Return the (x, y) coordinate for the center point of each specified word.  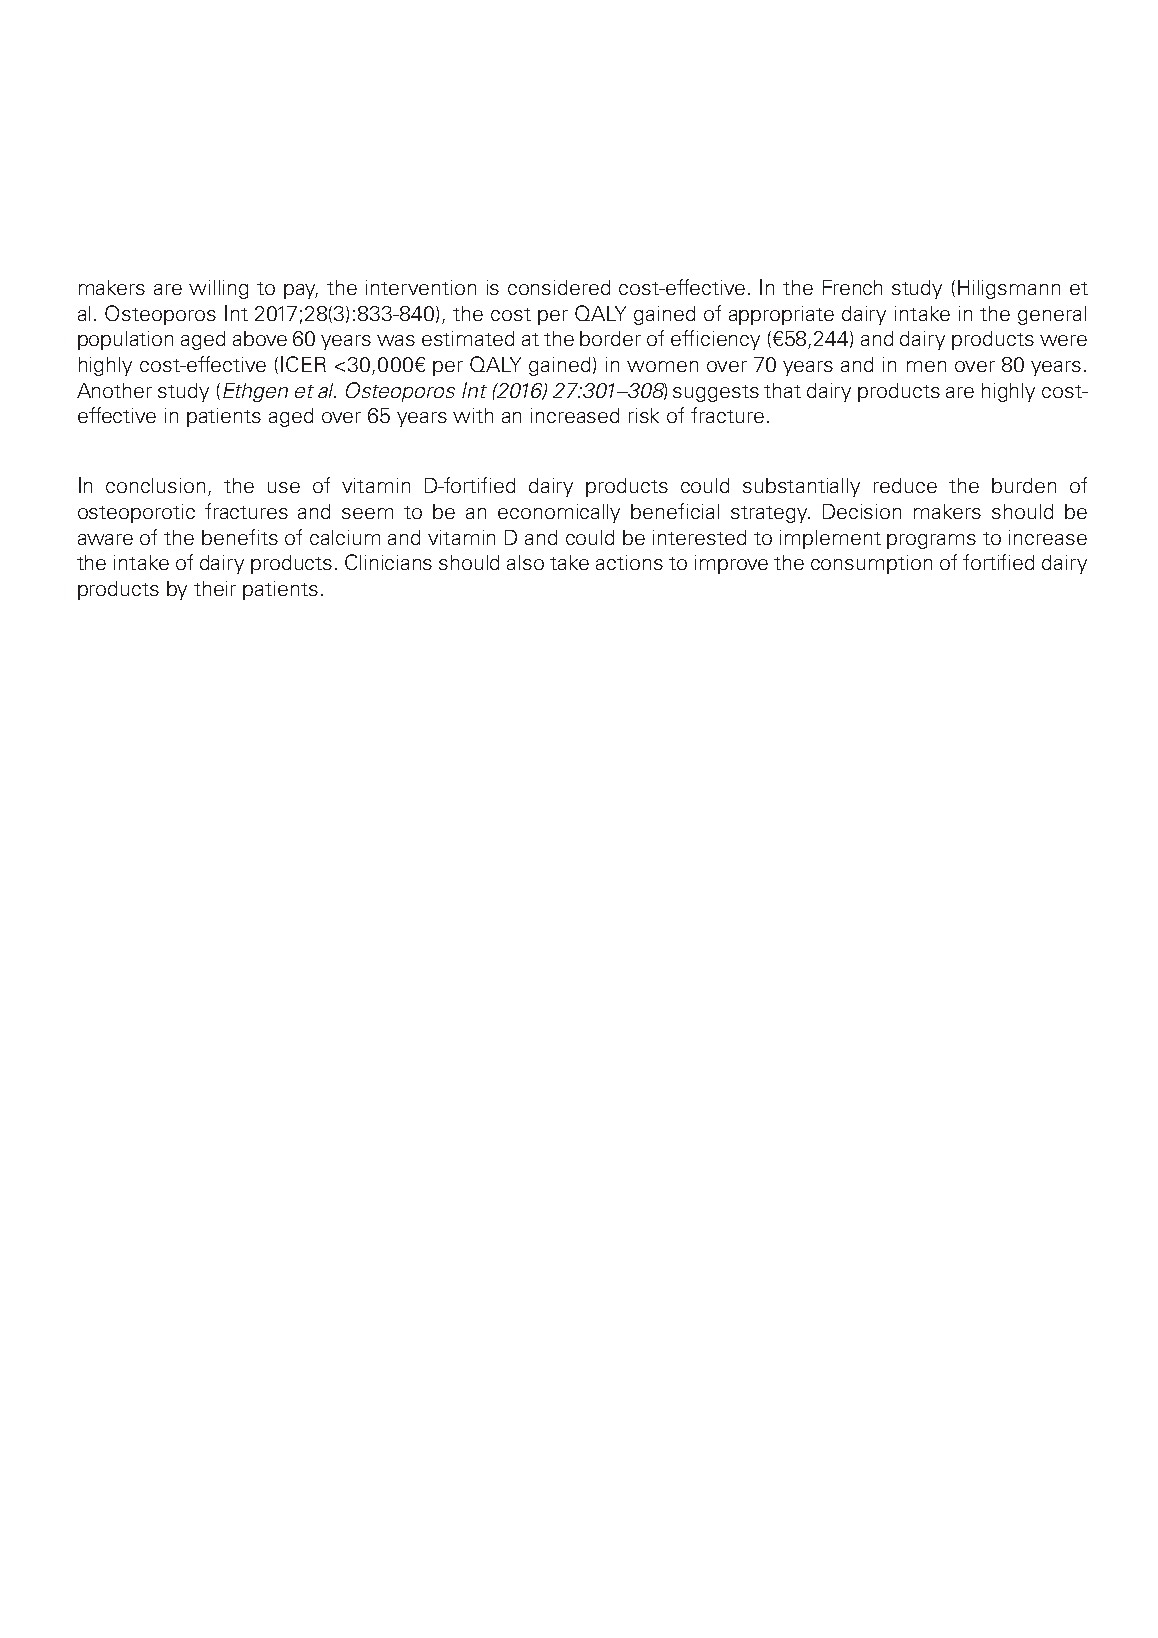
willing (218, 289)
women (662, 366)
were (1063, 340)
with (473, 415)
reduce (905, 485)
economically (559, 513)
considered (559, 287)
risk (644, 415)
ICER (303, 364)
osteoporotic (136, 513)
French (852, 287)
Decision (862, 511)
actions (629, 562)
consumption (871, 564)
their (215, 588)
